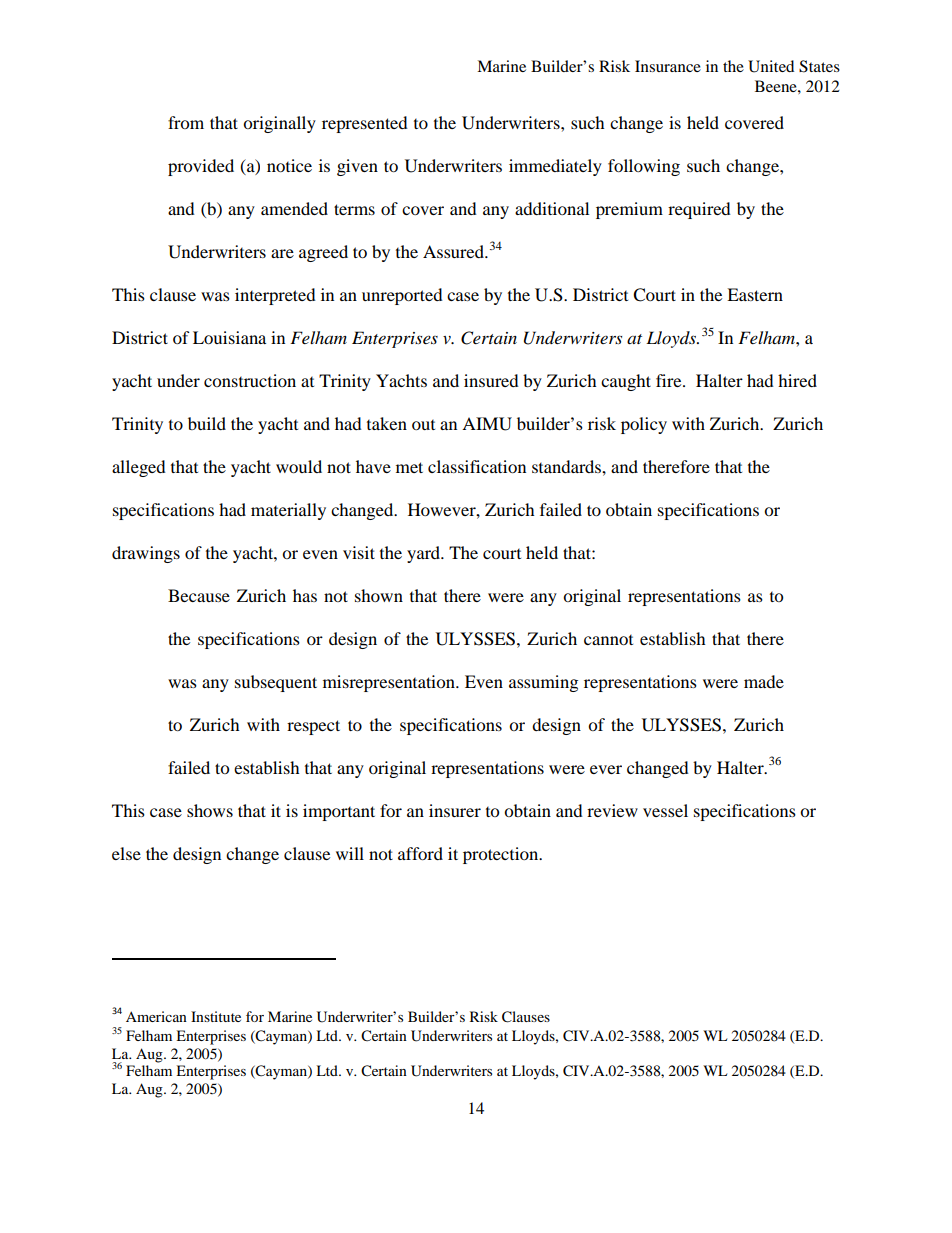 The image size is (952, 1233). What do you see at coordinates (250, 380) in the screenshot?
I see `construction` at bounding box center [250, 380].
